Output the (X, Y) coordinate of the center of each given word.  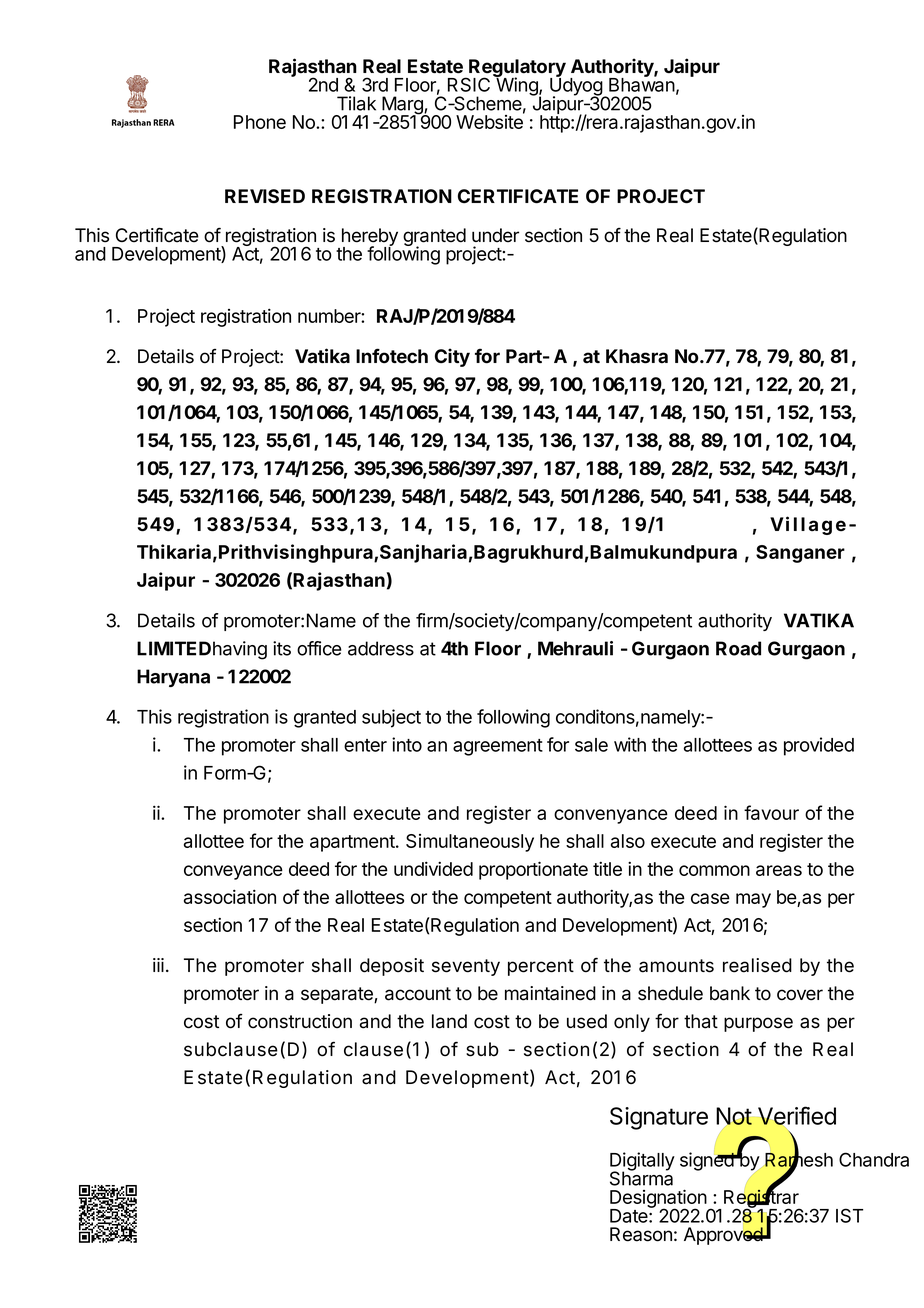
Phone (260, 122)
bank (730, 993)
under (495, 235)
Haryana (173, 678)
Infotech (392, 356)
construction (300, 1021)
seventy (466, 967)
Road (738, 648)
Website (490, 121)
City (452, 357)
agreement (498, 747)
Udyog (577, 87)
